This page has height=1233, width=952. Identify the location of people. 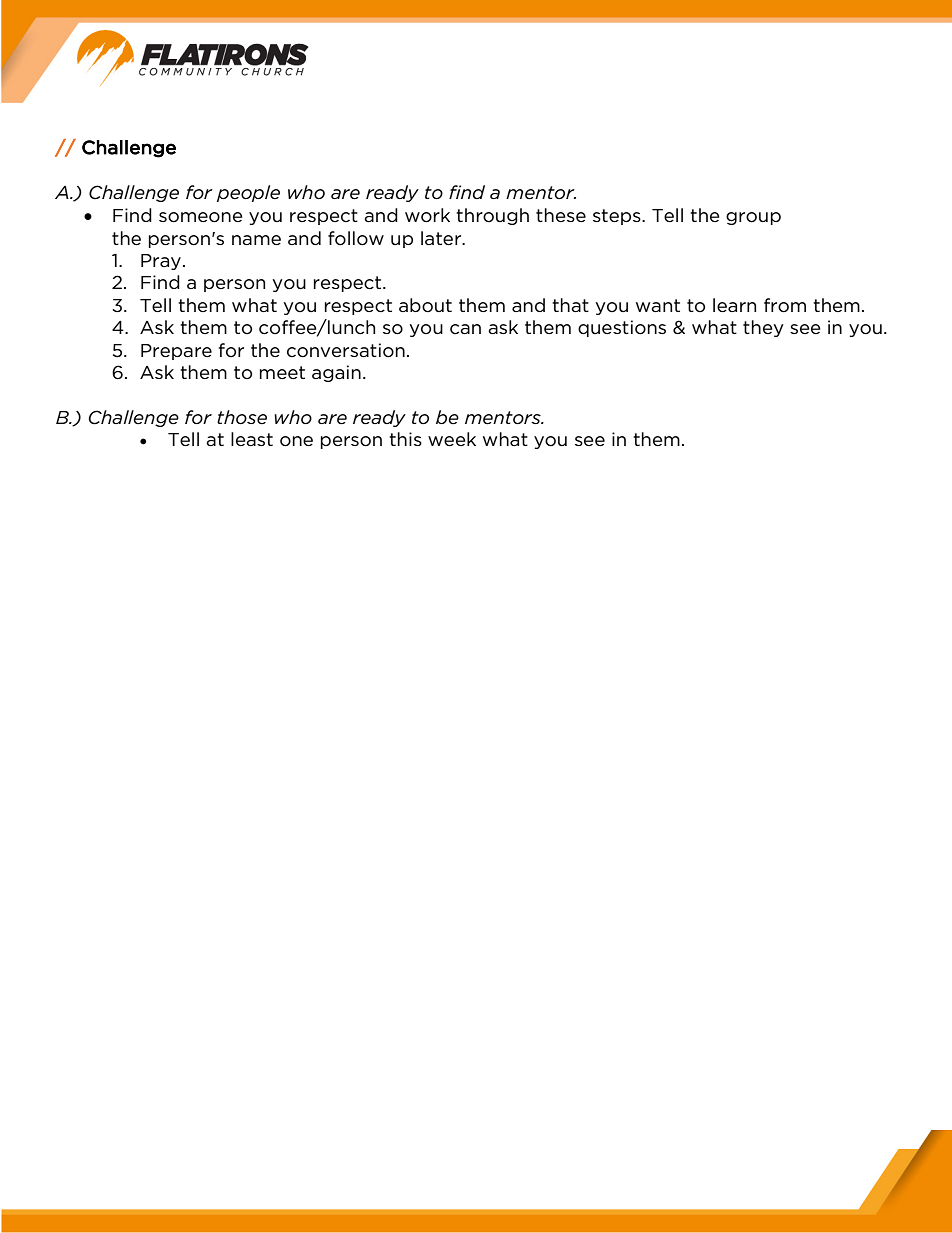
(248, 193).
